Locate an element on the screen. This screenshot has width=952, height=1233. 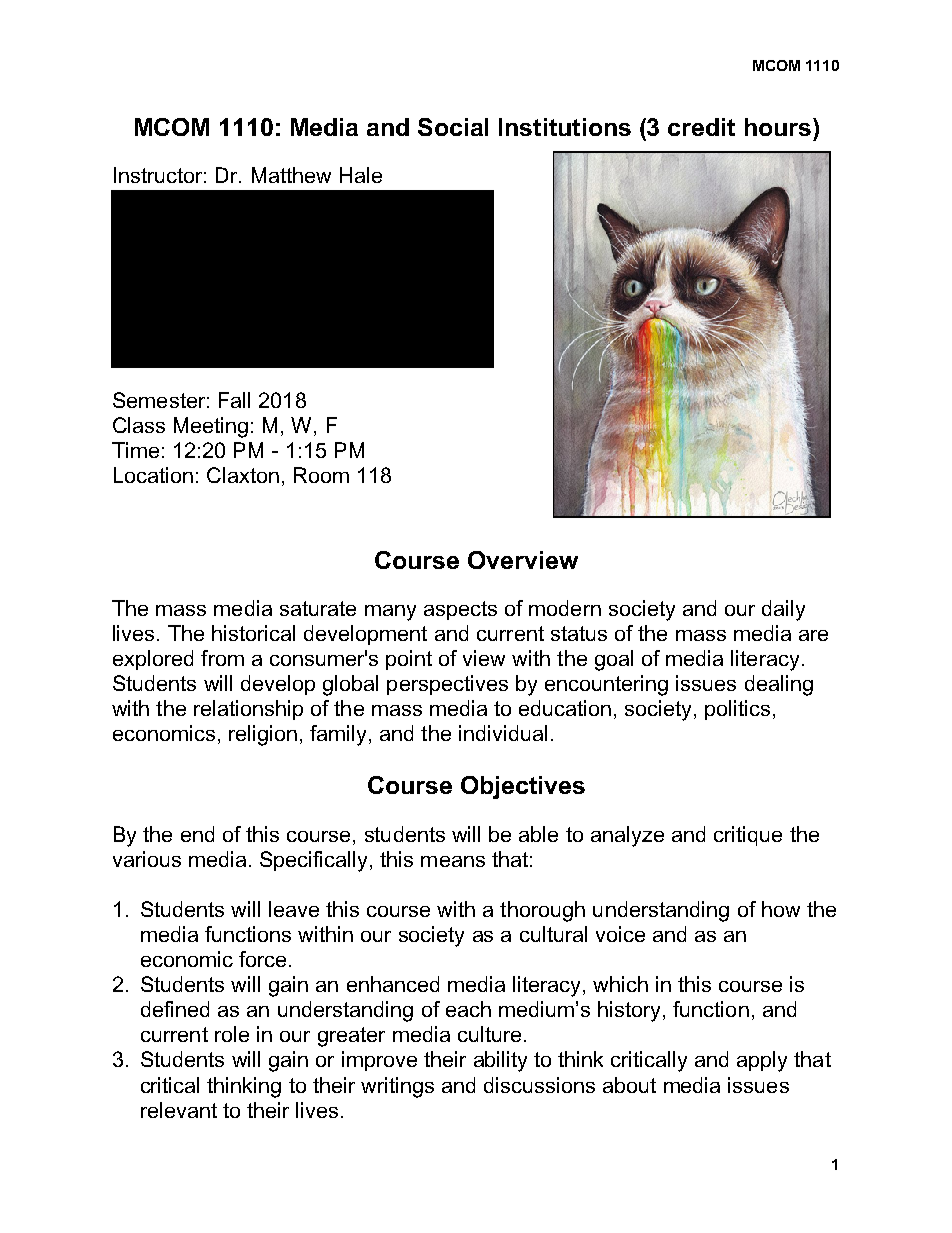
means is located at coordinates (453, 861).
